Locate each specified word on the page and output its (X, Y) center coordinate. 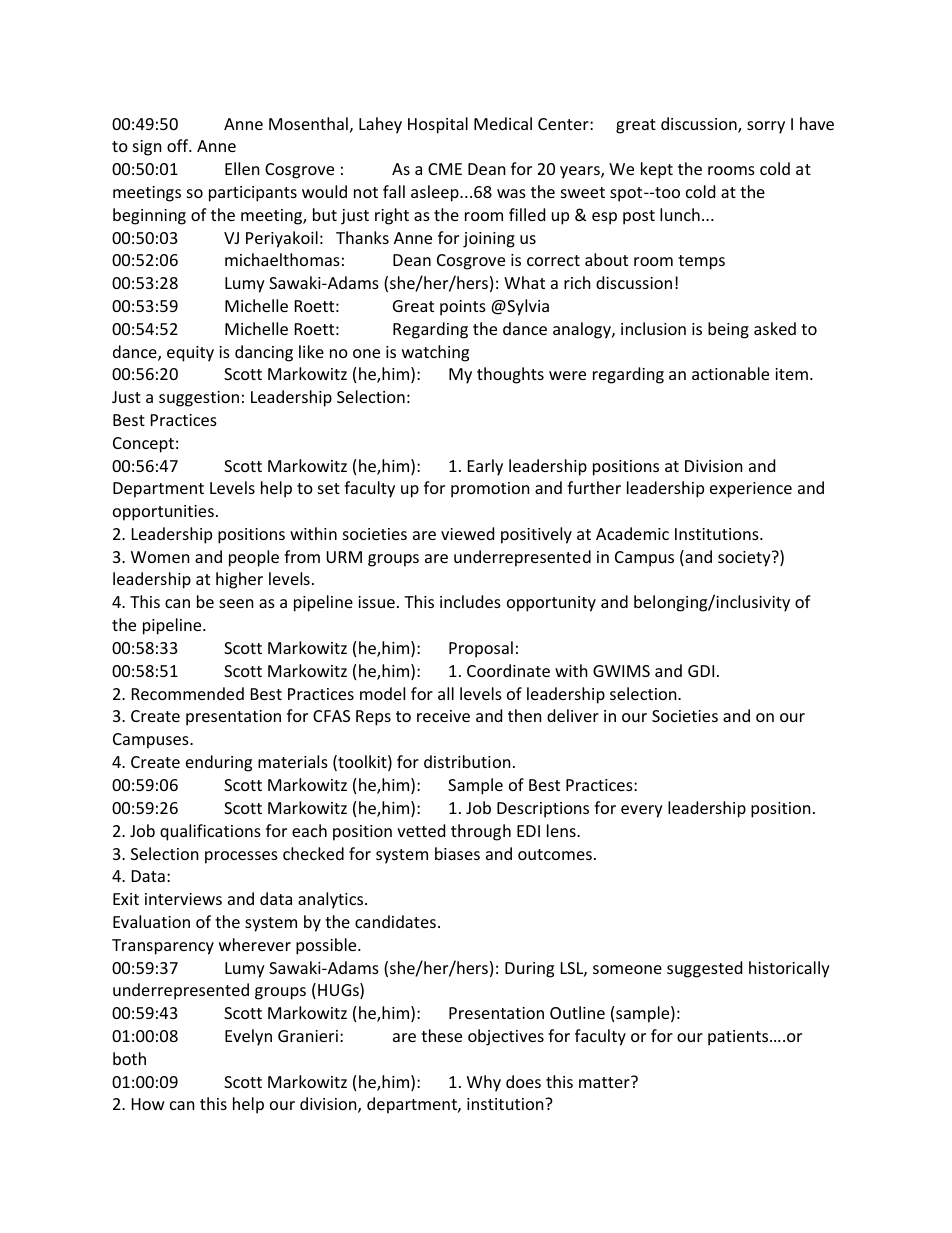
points (463, 308)
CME (445, 169)
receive (443, 716)
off (179, 145)
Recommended (188, 693)
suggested (704, 969)
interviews (183, 899)
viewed (467, 533)
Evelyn (248, 1037)
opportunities (163, 513)
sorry (766, 127)
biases (457, 853)
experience (751, 490)
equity (190, 354)
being (728, 330)
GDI (701, 671)
